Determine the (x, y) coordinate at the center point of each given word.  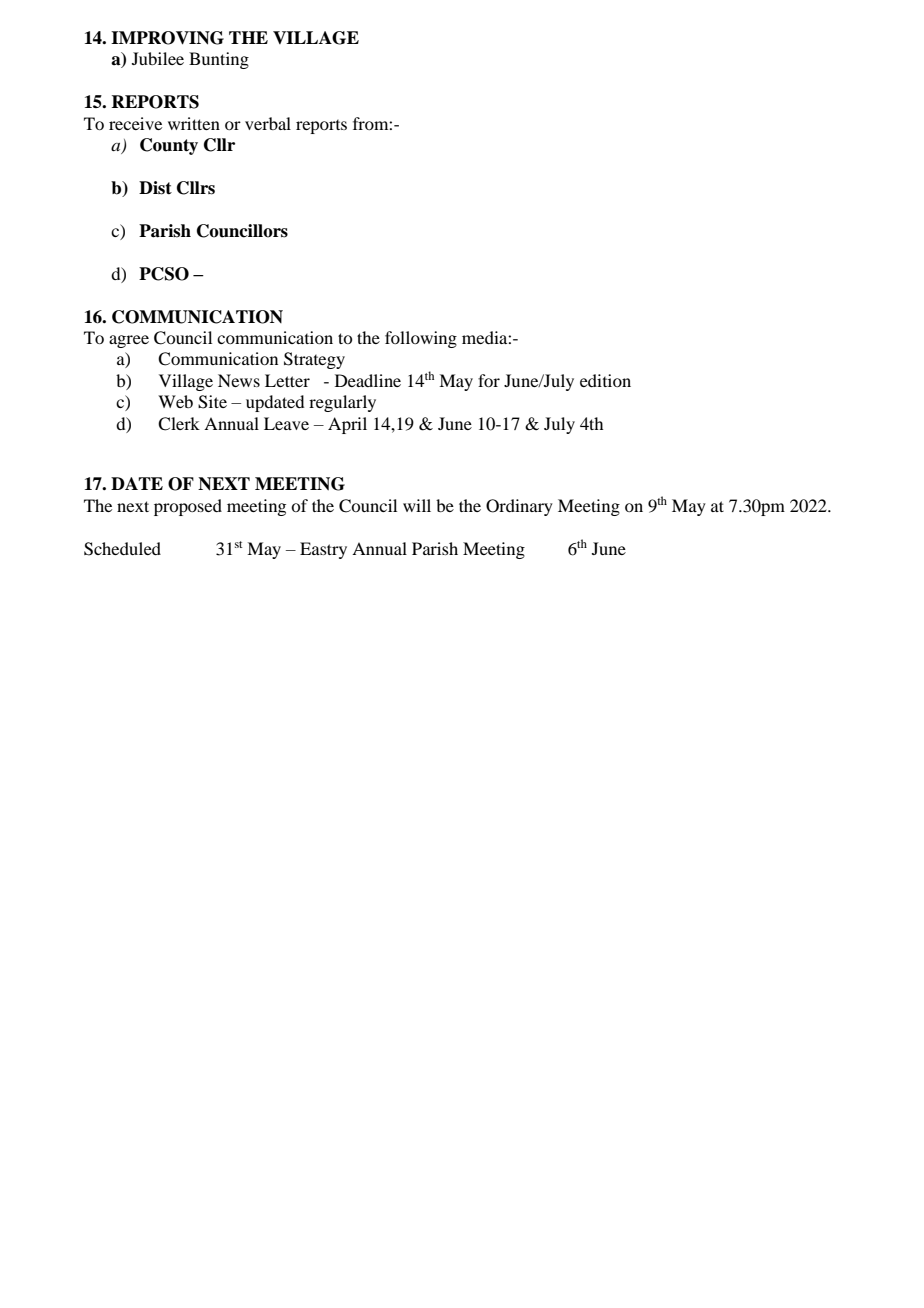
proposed (188, 507)
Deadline (368, 380)
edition (605, 380)
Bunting (219, 60)
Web (175, 401)
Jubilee (158, 58)
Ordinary (519, 507)
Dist (155, 188)
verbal (268, 123)
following (421, 339)
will (417, 505)
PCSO (164, 274)
